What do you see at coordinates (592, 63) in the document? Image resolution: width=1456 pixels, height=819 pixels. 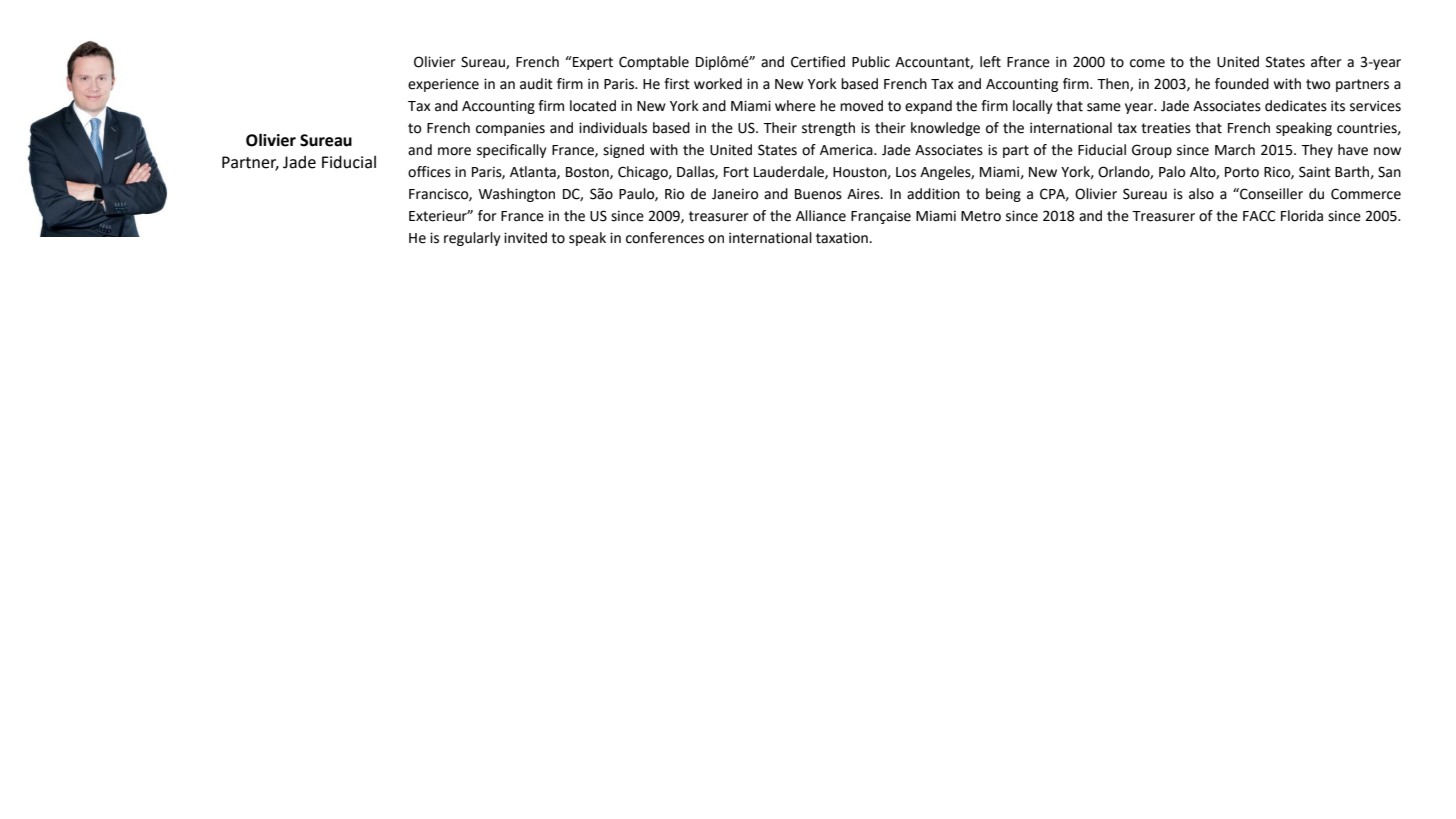 I see `Expert` at bounding box center [592, 63].
